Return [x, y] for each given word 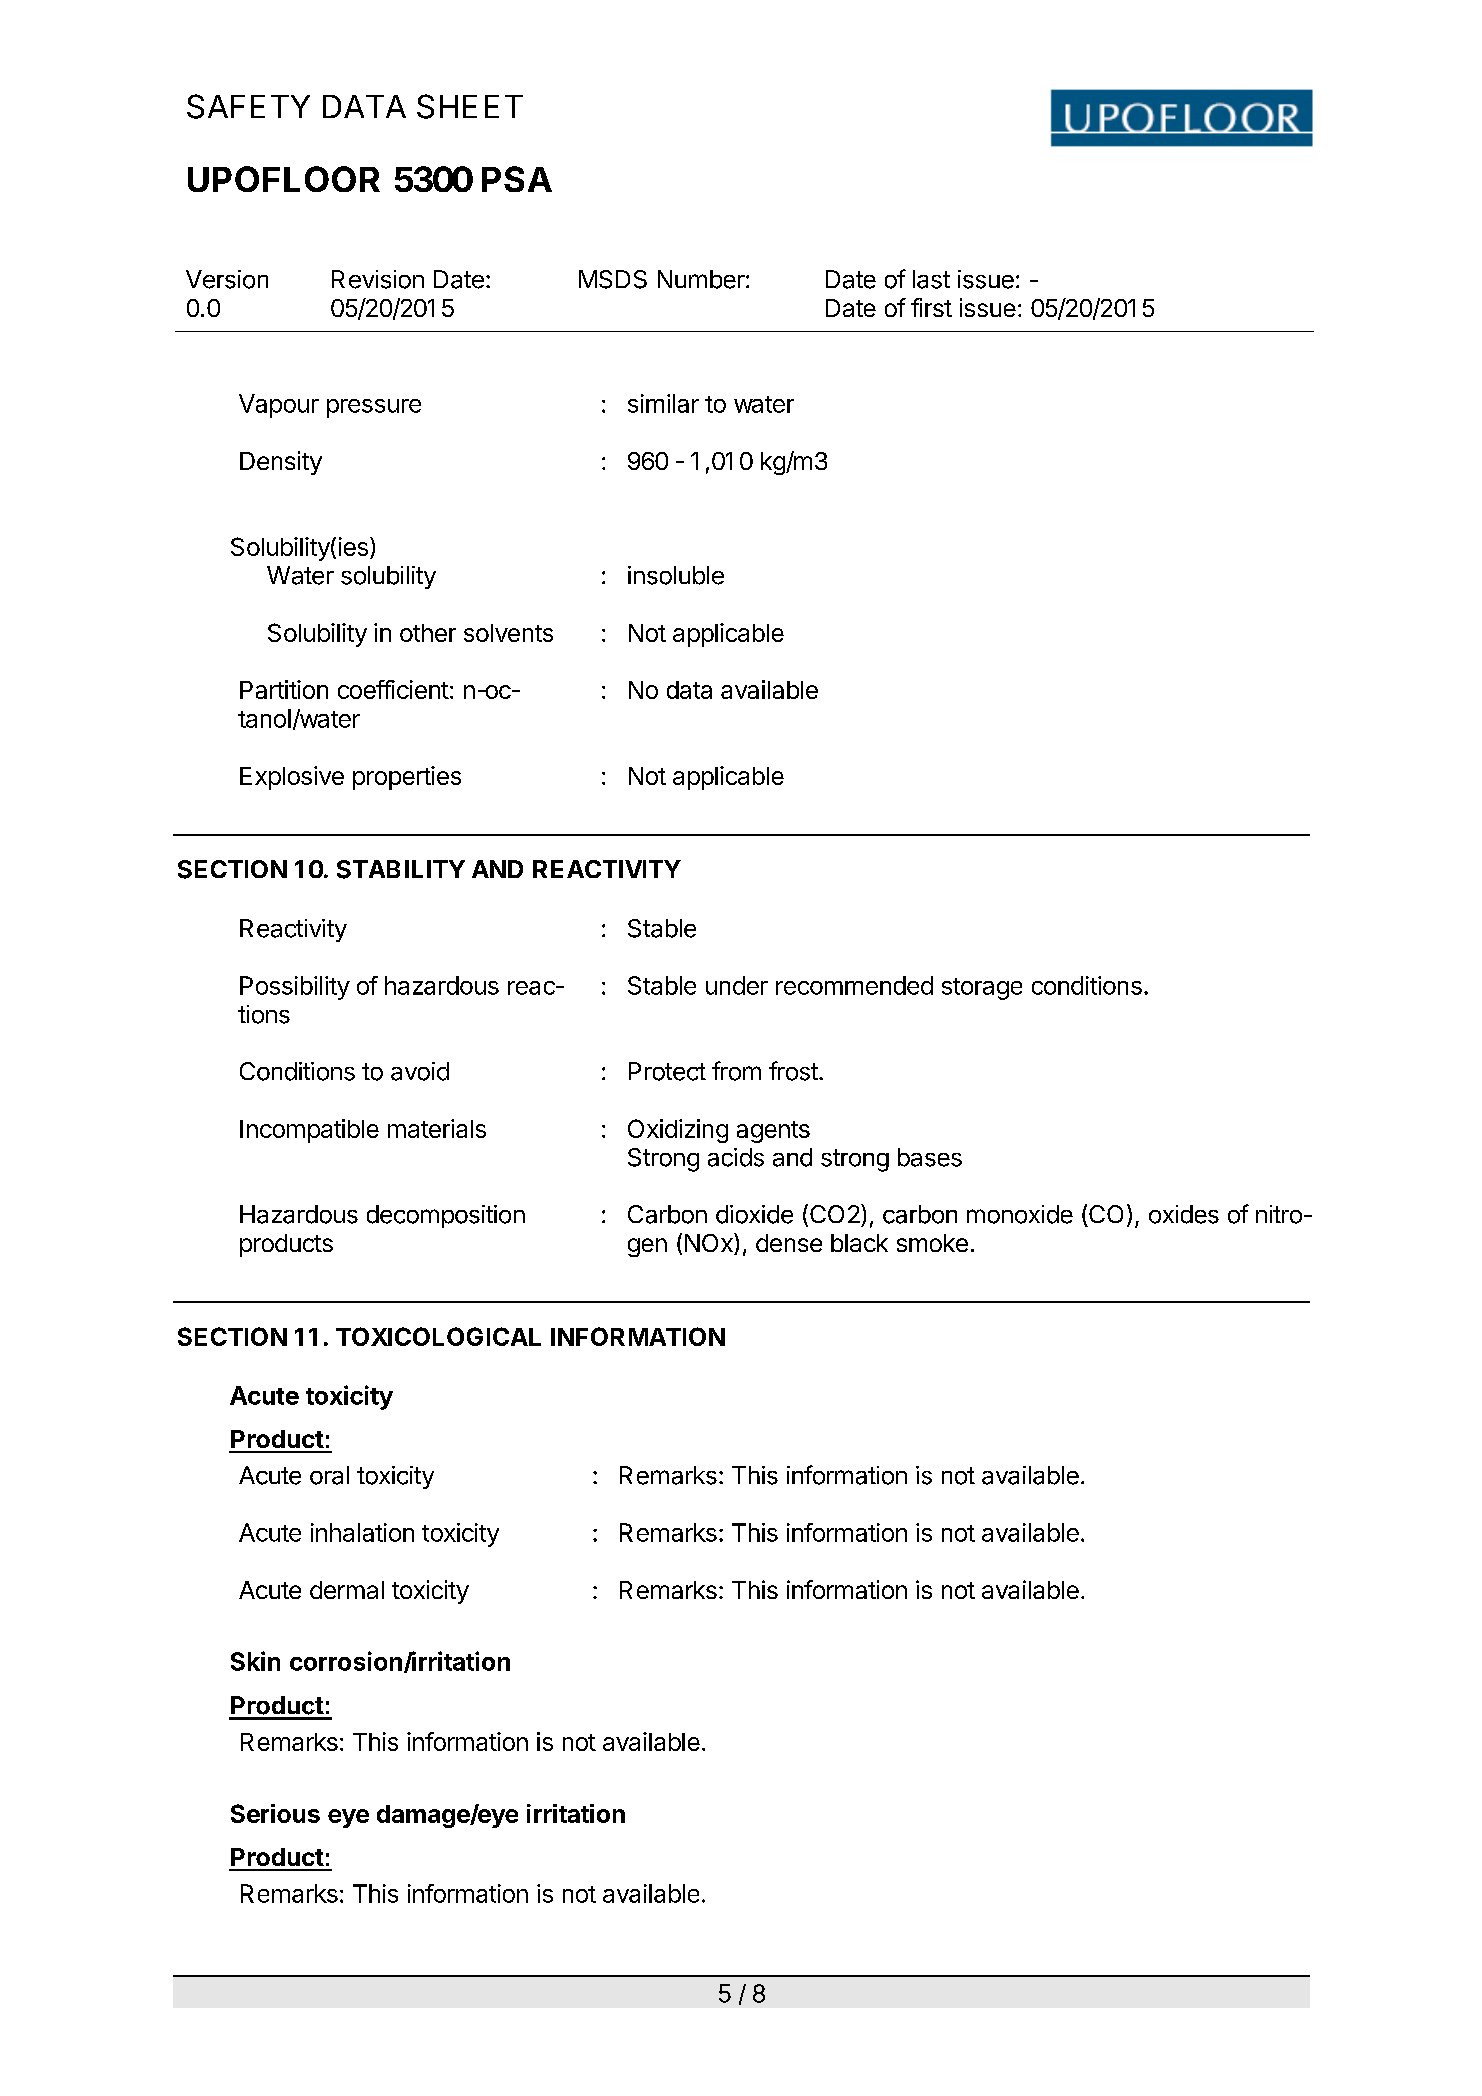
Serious [275, 1813]
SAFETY [248, 106]
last [931, 279]
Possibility [295, 988]
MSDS [613, 279]
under [737, 985]
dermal [347, 1590]
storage [982, 989]
